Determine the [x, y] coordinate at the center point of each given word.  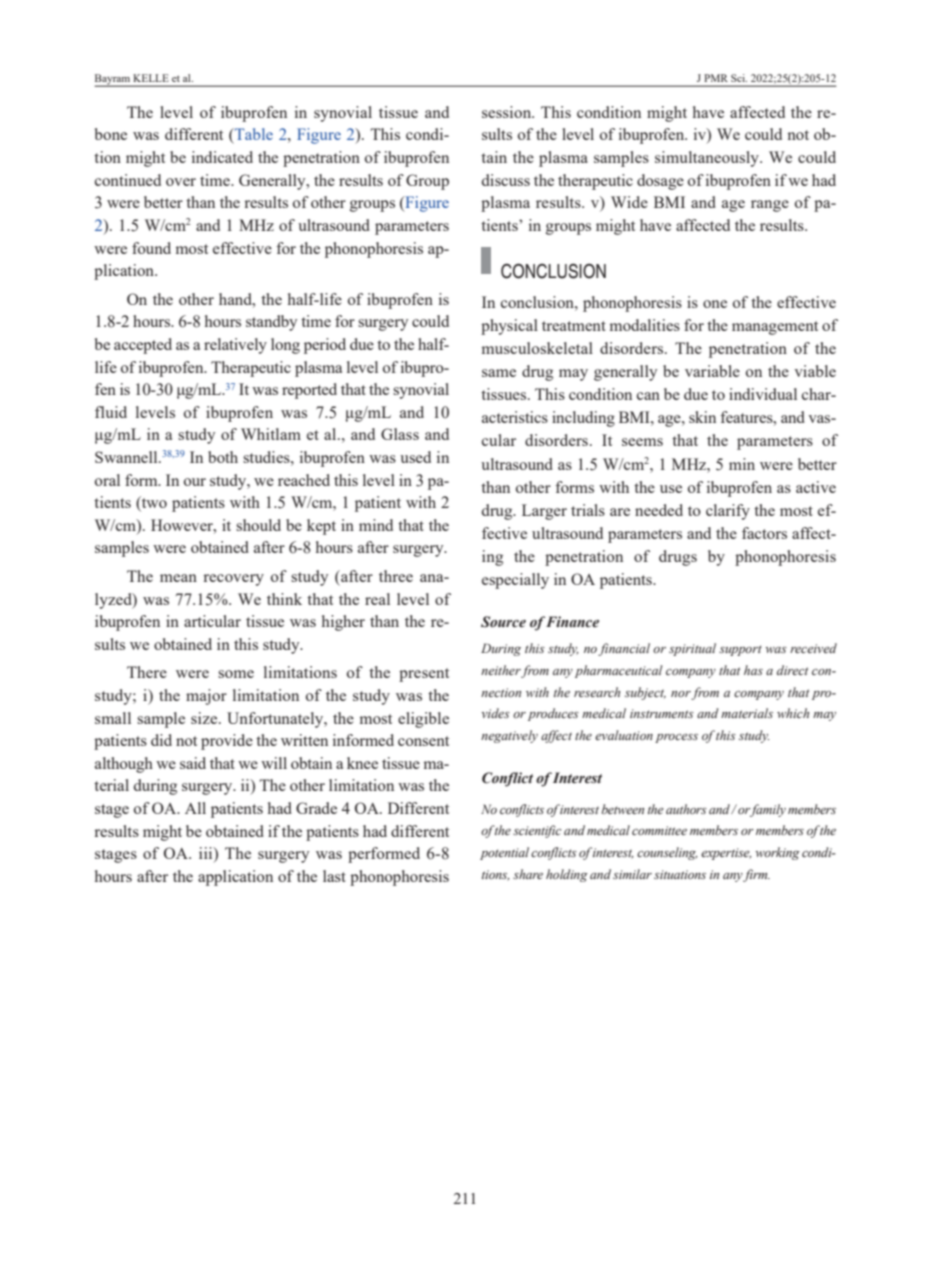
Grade [316, 808]
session [508, 112]
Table [253, 134]
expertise [726, 854]
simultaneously [708, 159]
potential [504, 853]
